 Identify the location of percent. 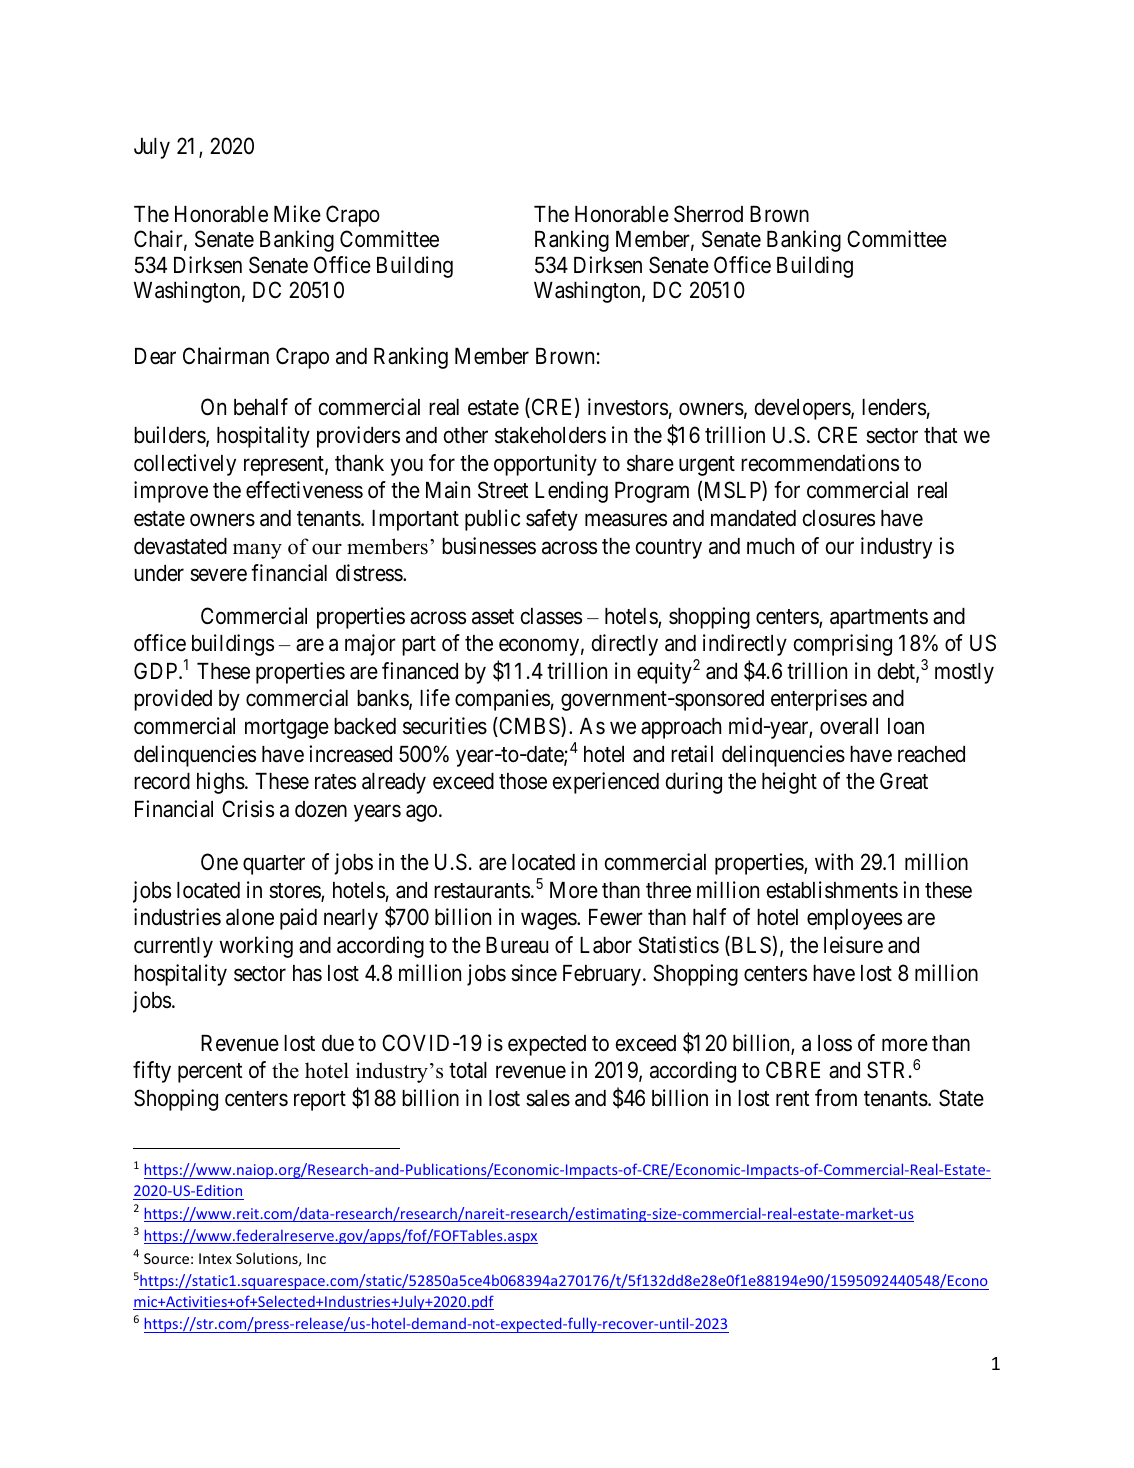
(210, 1073).
